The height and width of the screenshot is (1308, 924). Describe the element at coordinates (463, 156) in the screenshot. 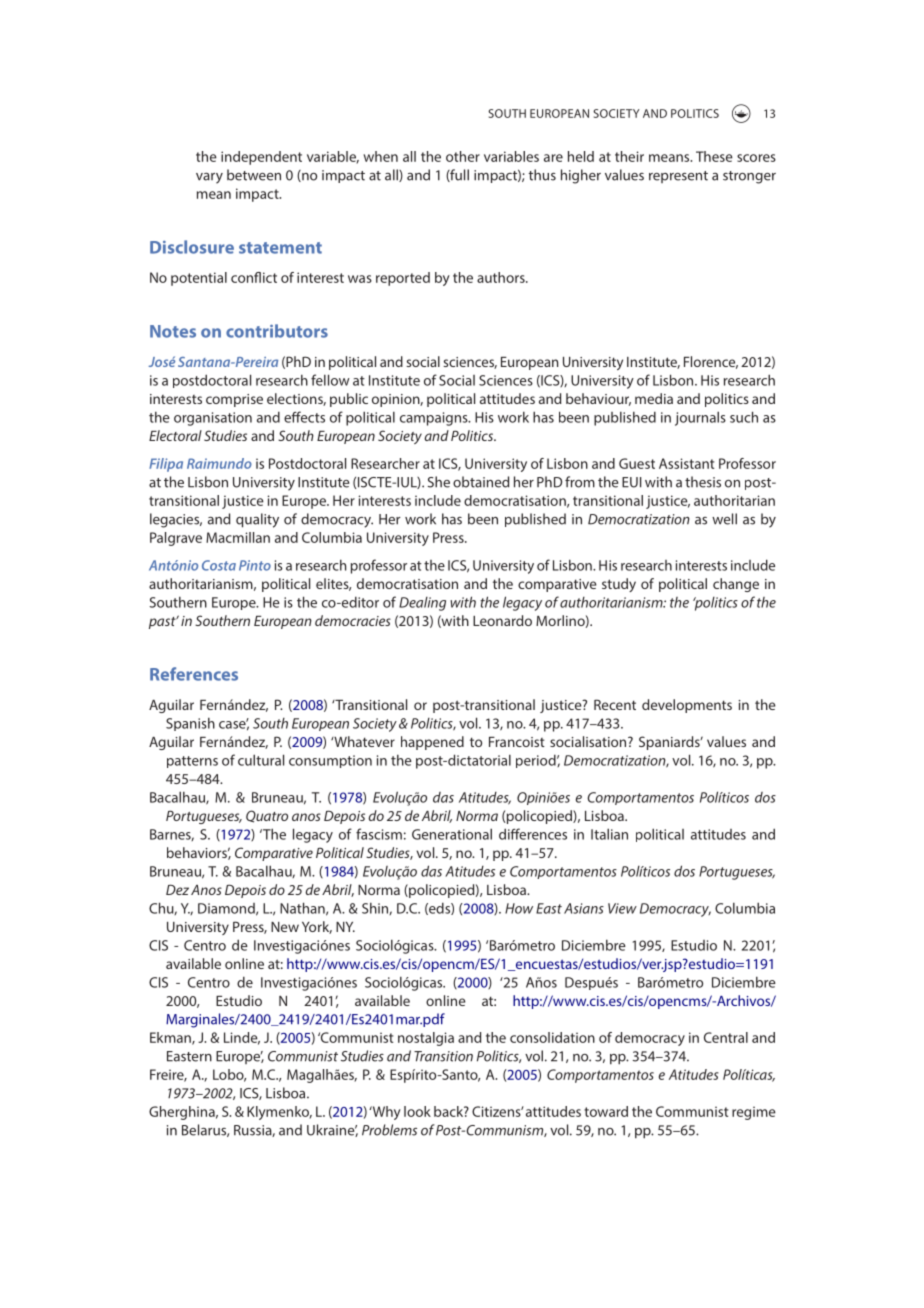

I see `other` at that location.
